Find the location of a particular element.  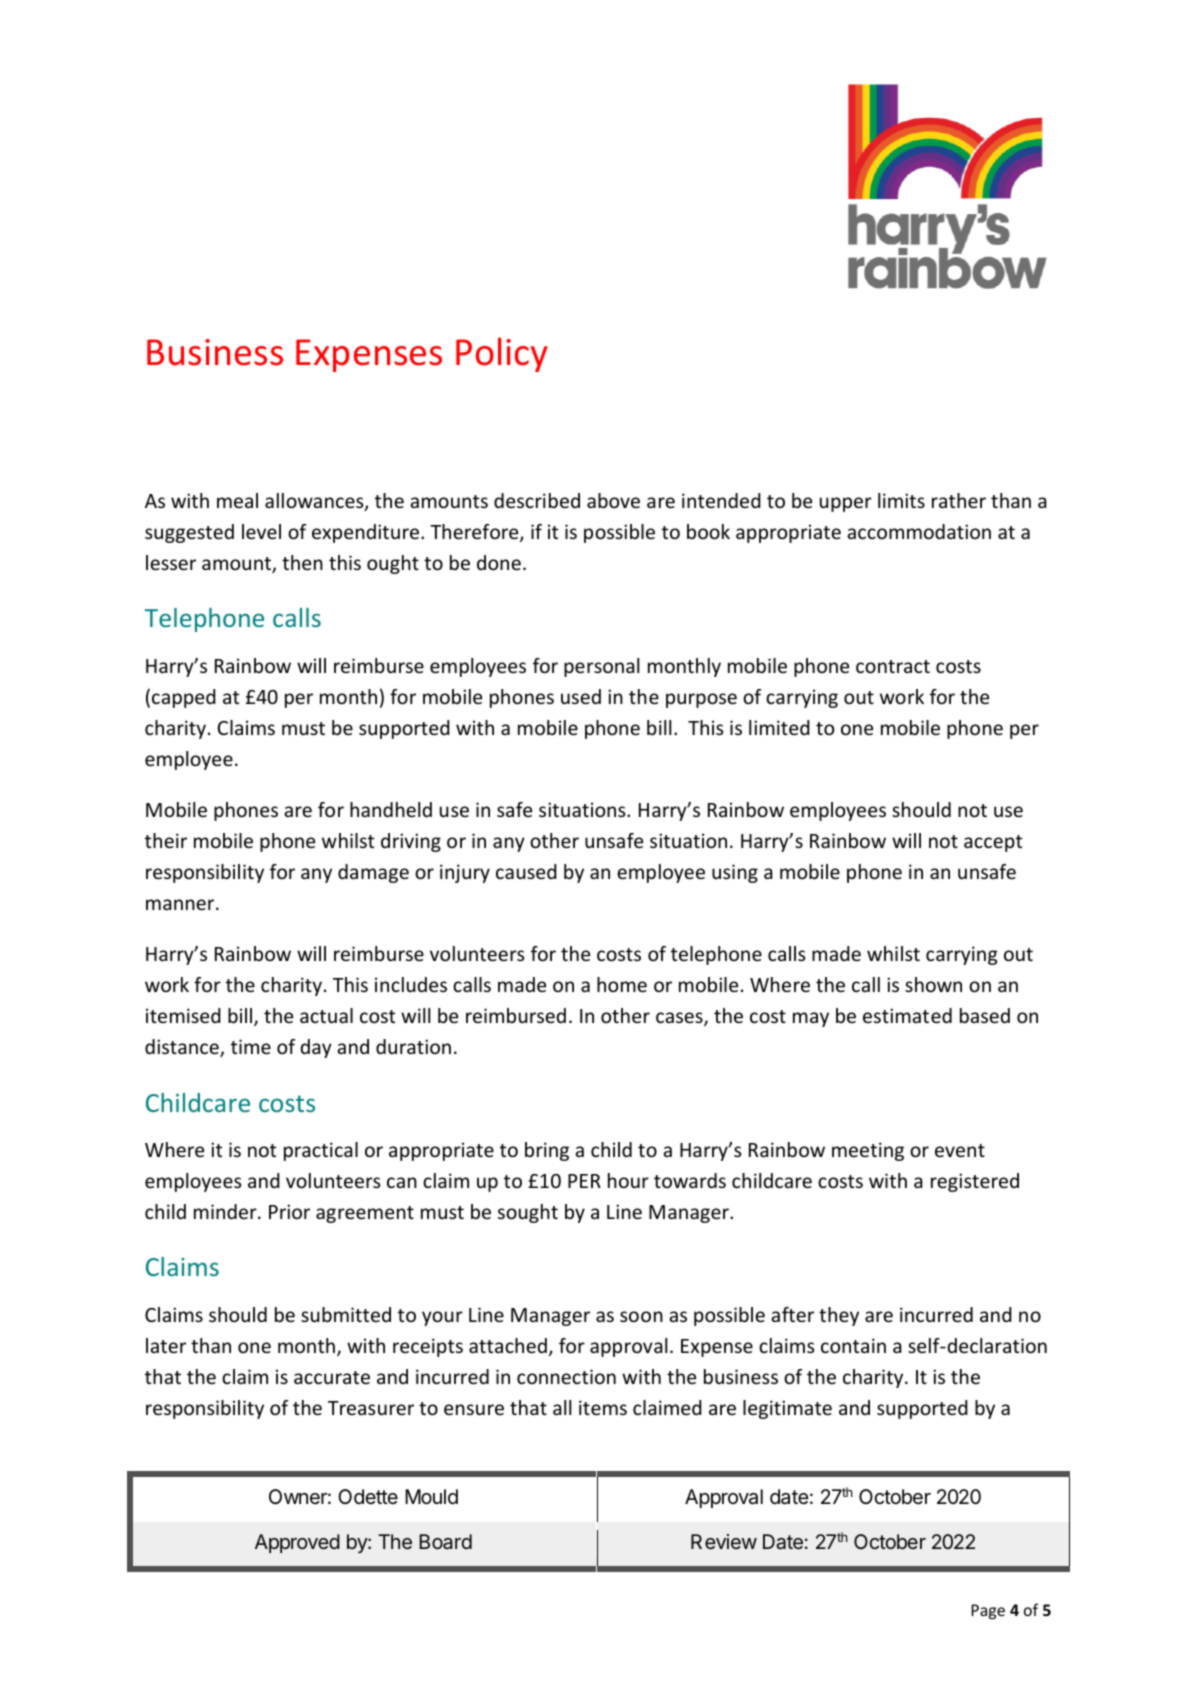

capped is located at coordinates (184, 698).
